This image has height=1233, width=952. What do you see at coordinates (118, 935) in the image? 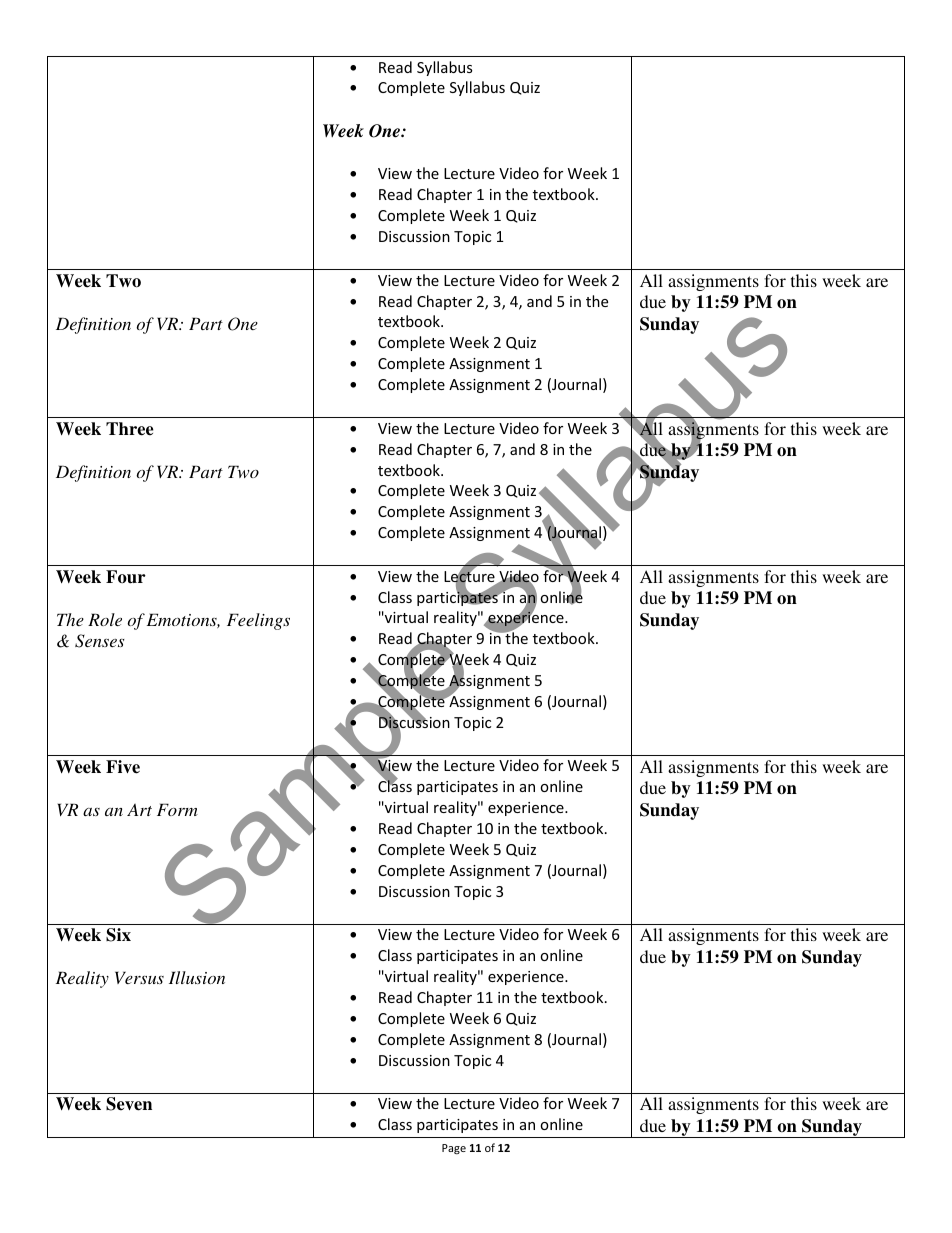
I see `Six` at bounding box center [118, 935].
